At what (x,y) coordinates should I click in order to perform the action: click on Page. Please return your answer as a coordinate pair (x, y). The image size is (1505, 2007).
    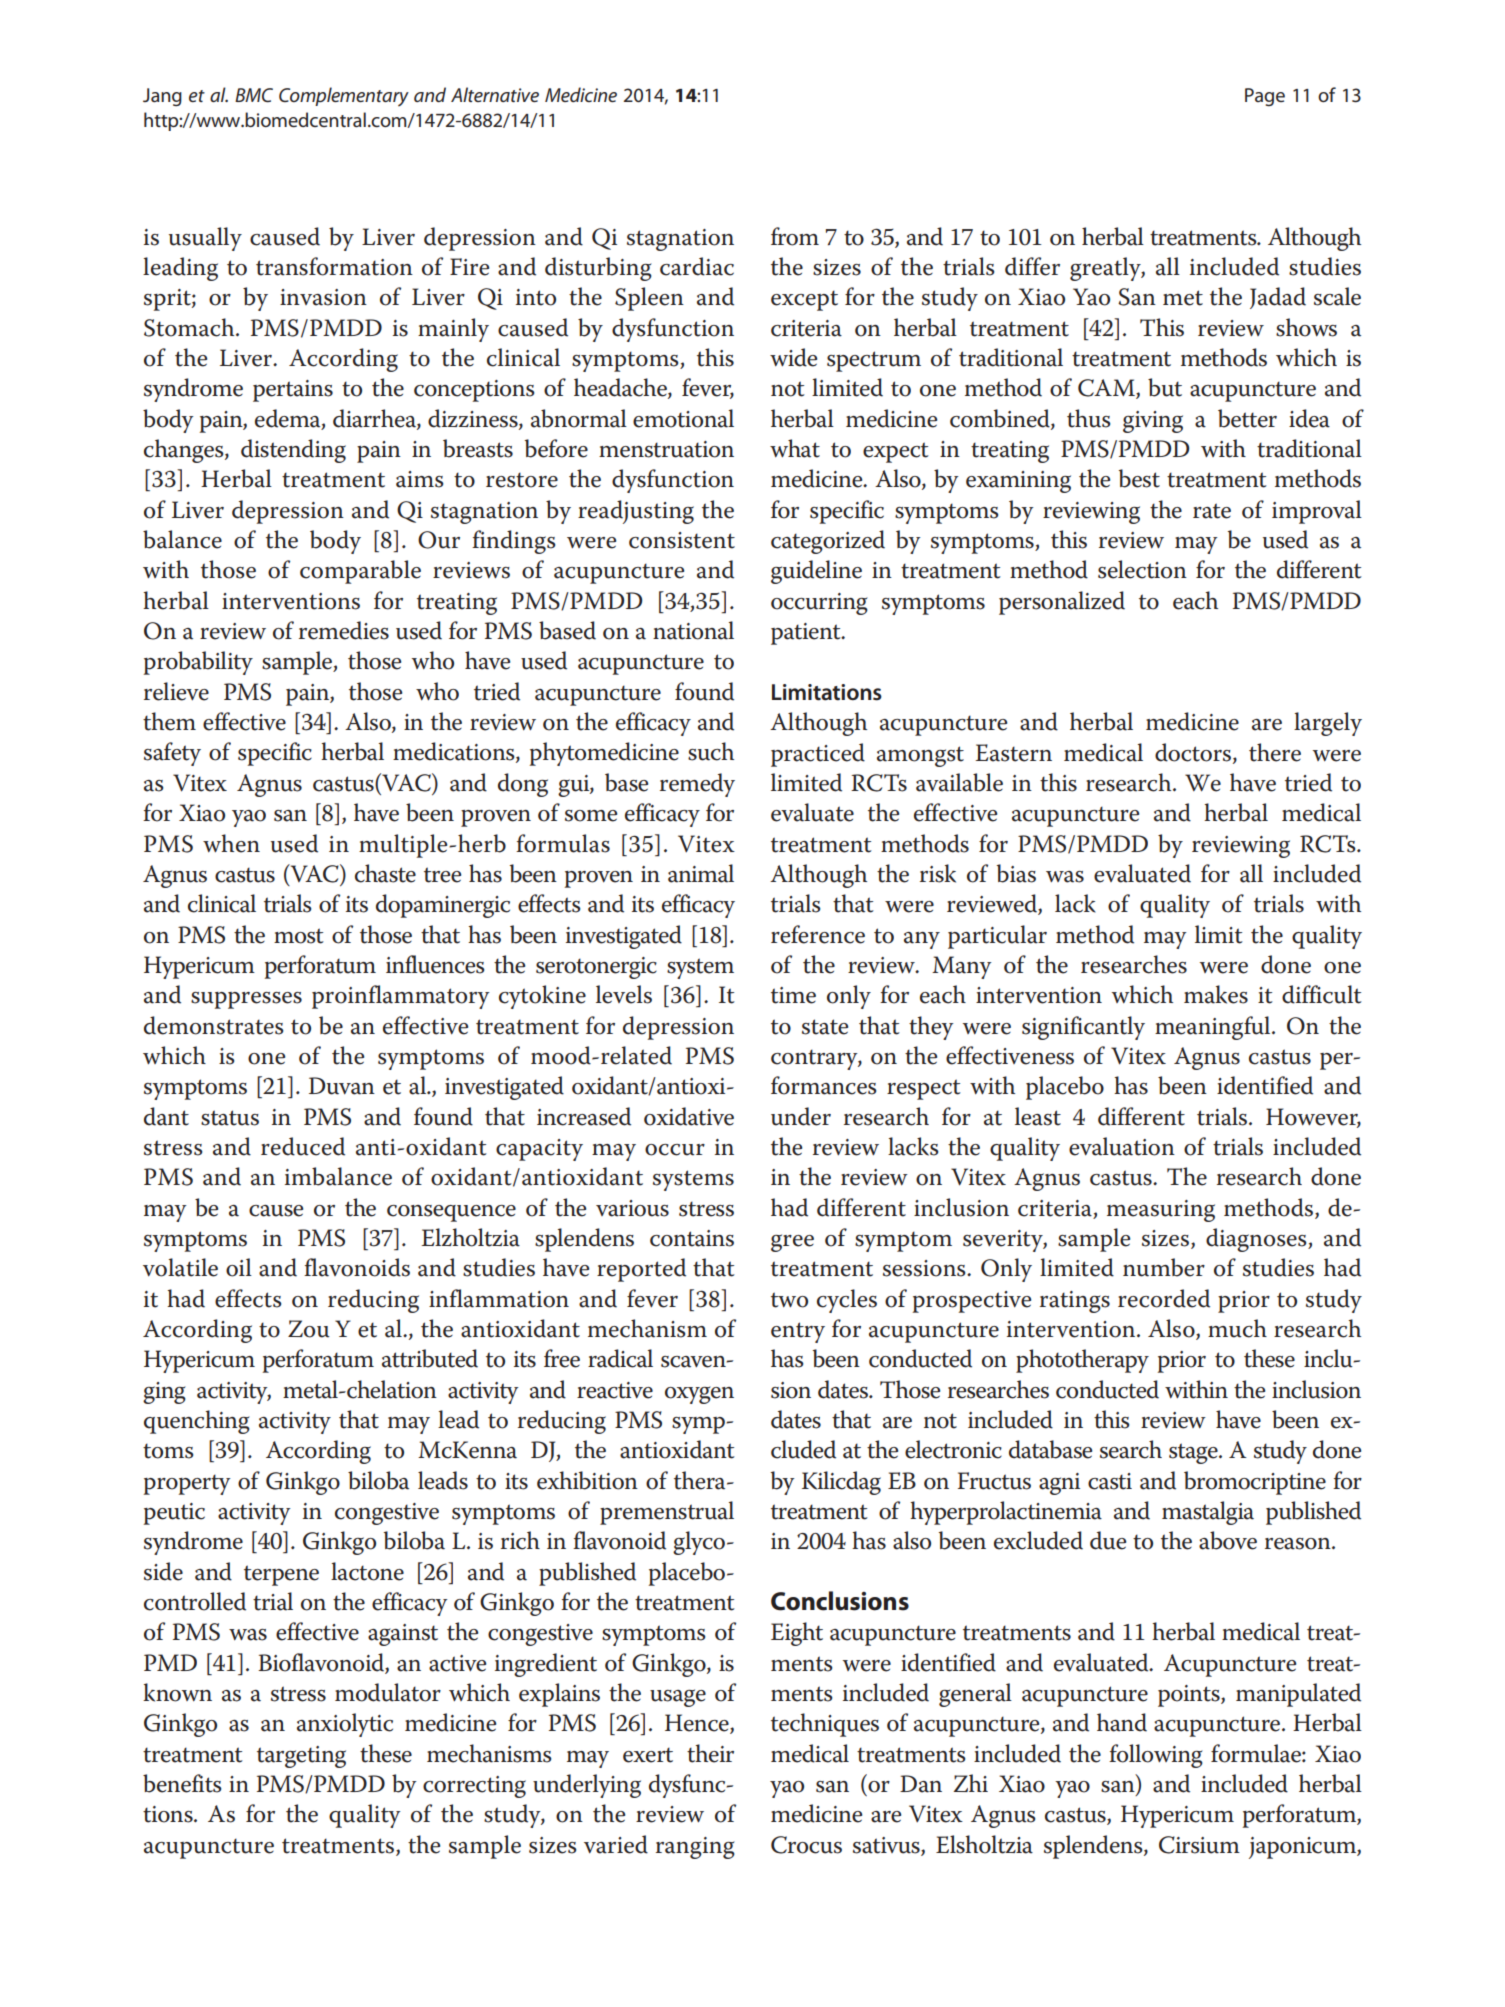
    Looking at the image, I should click on (1265, 97).
